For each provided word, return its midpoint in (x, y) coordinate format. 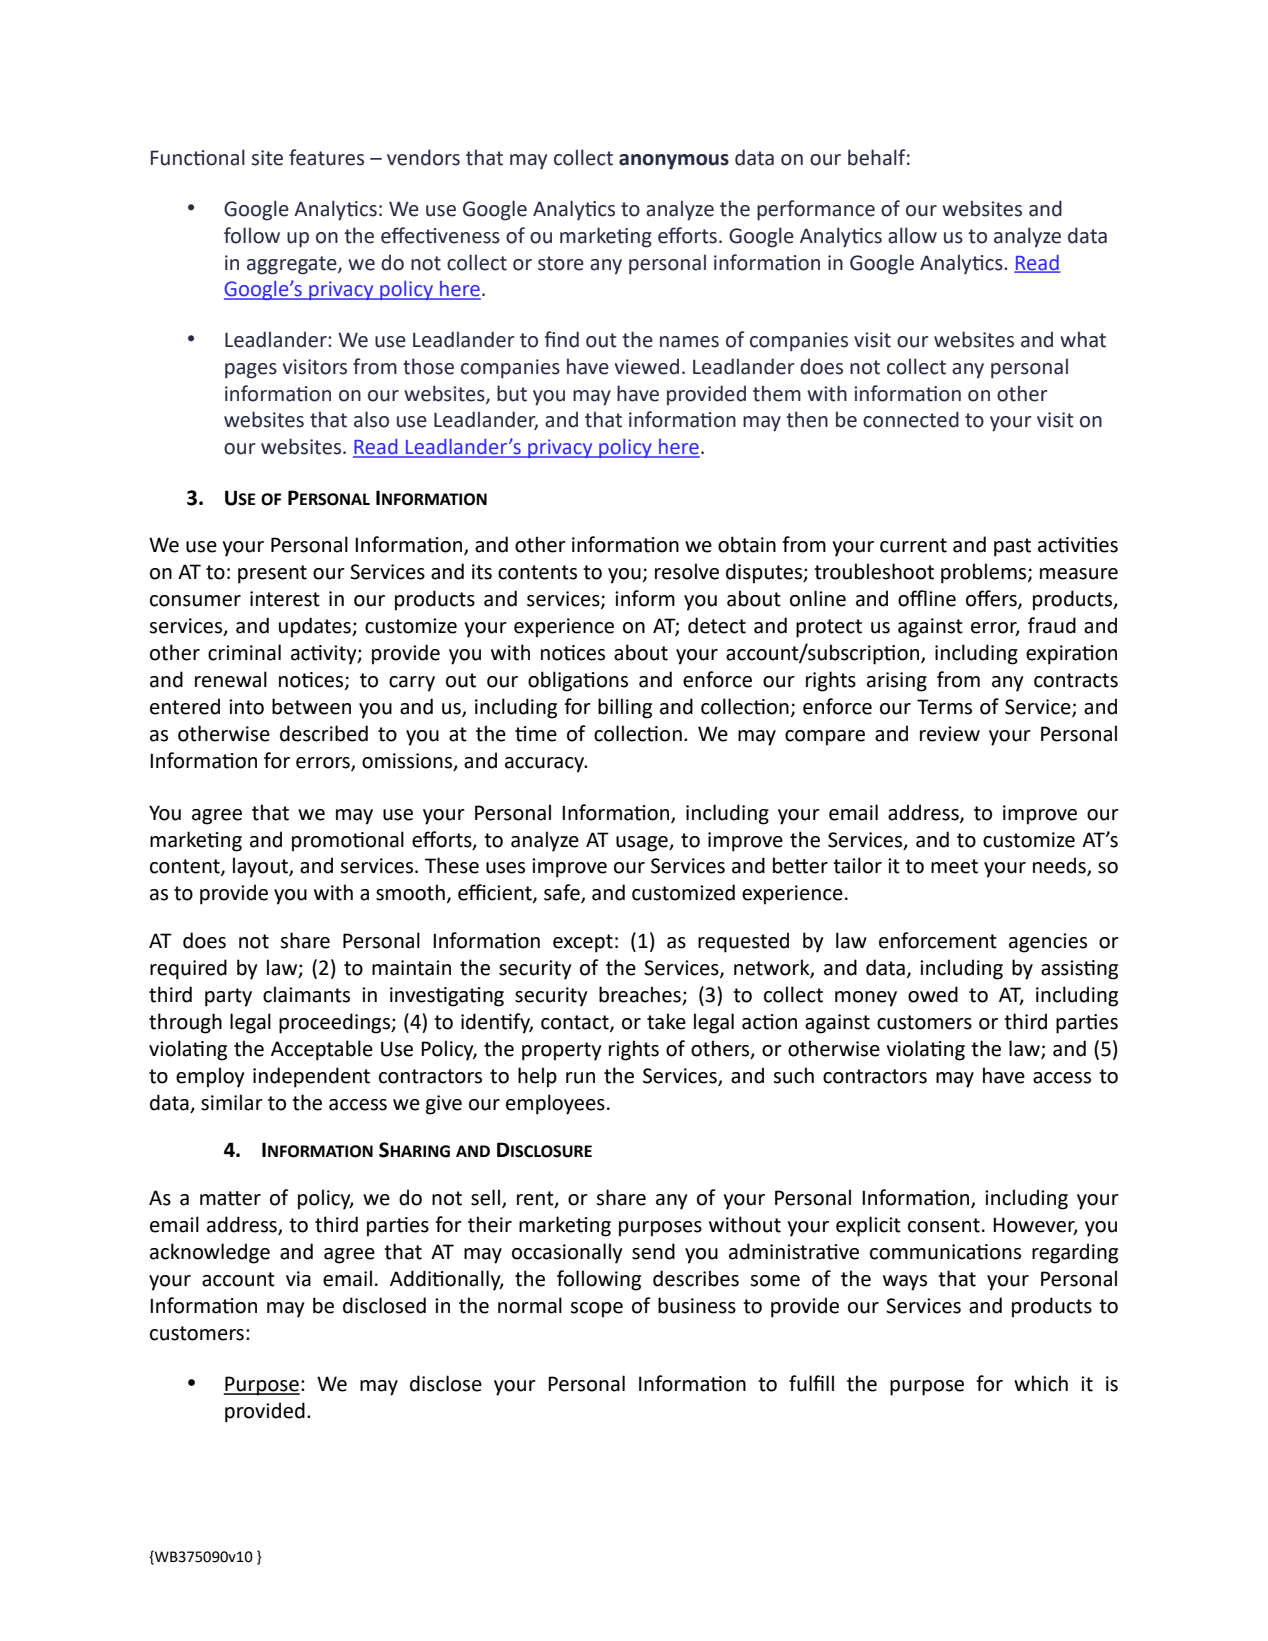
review (950, 734)
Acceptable (322, 1050)
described (324, 733)
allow (912, 235)
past (1012, 547)
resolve (687, 571)
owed (933, 994)
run (580, 1078)
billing (625, 708)
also (371, 419)
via (298, 1279)
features (326, 157)
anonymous (674, 162)
